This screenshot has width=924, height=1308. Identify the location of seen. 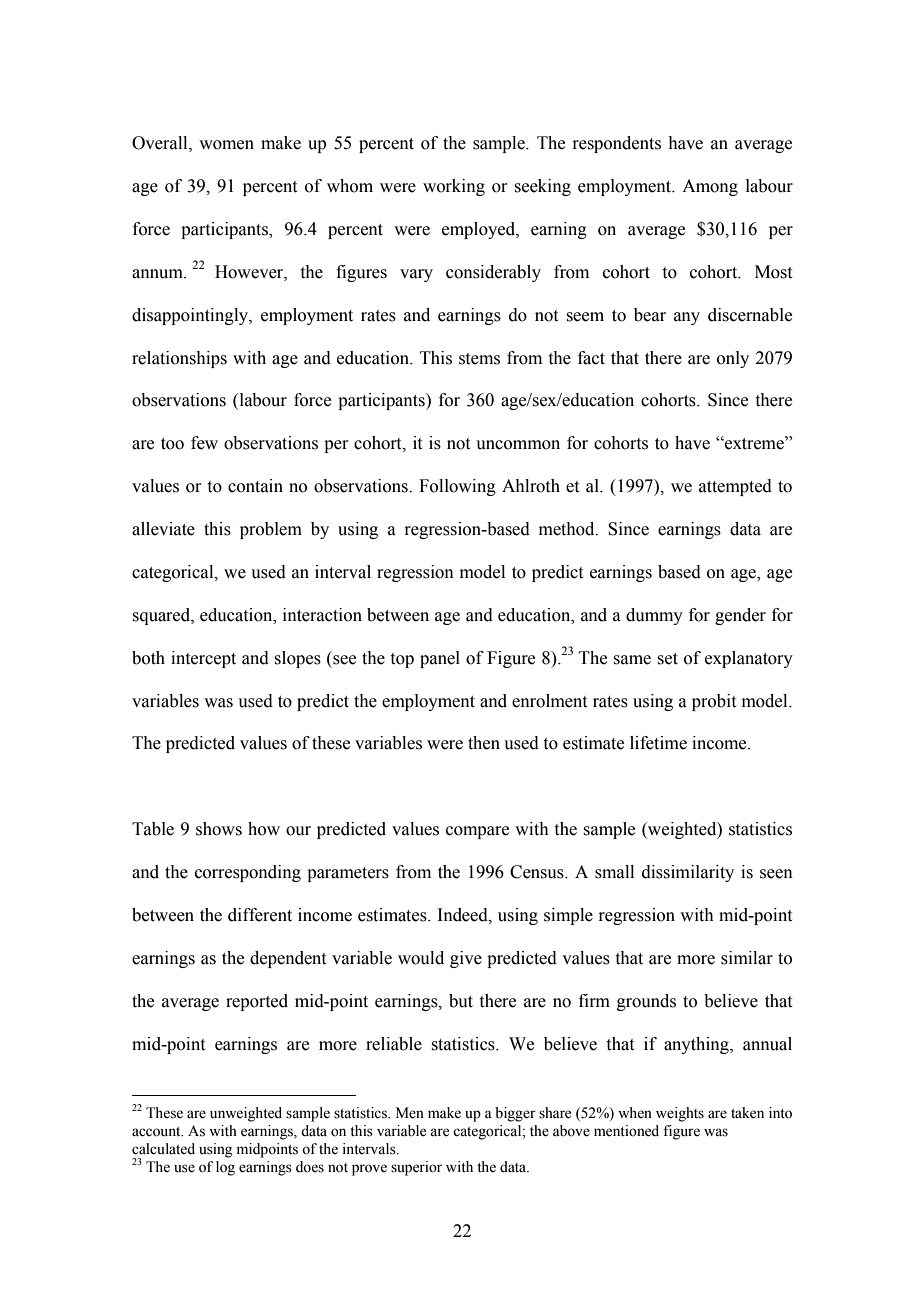
(776, 874).
